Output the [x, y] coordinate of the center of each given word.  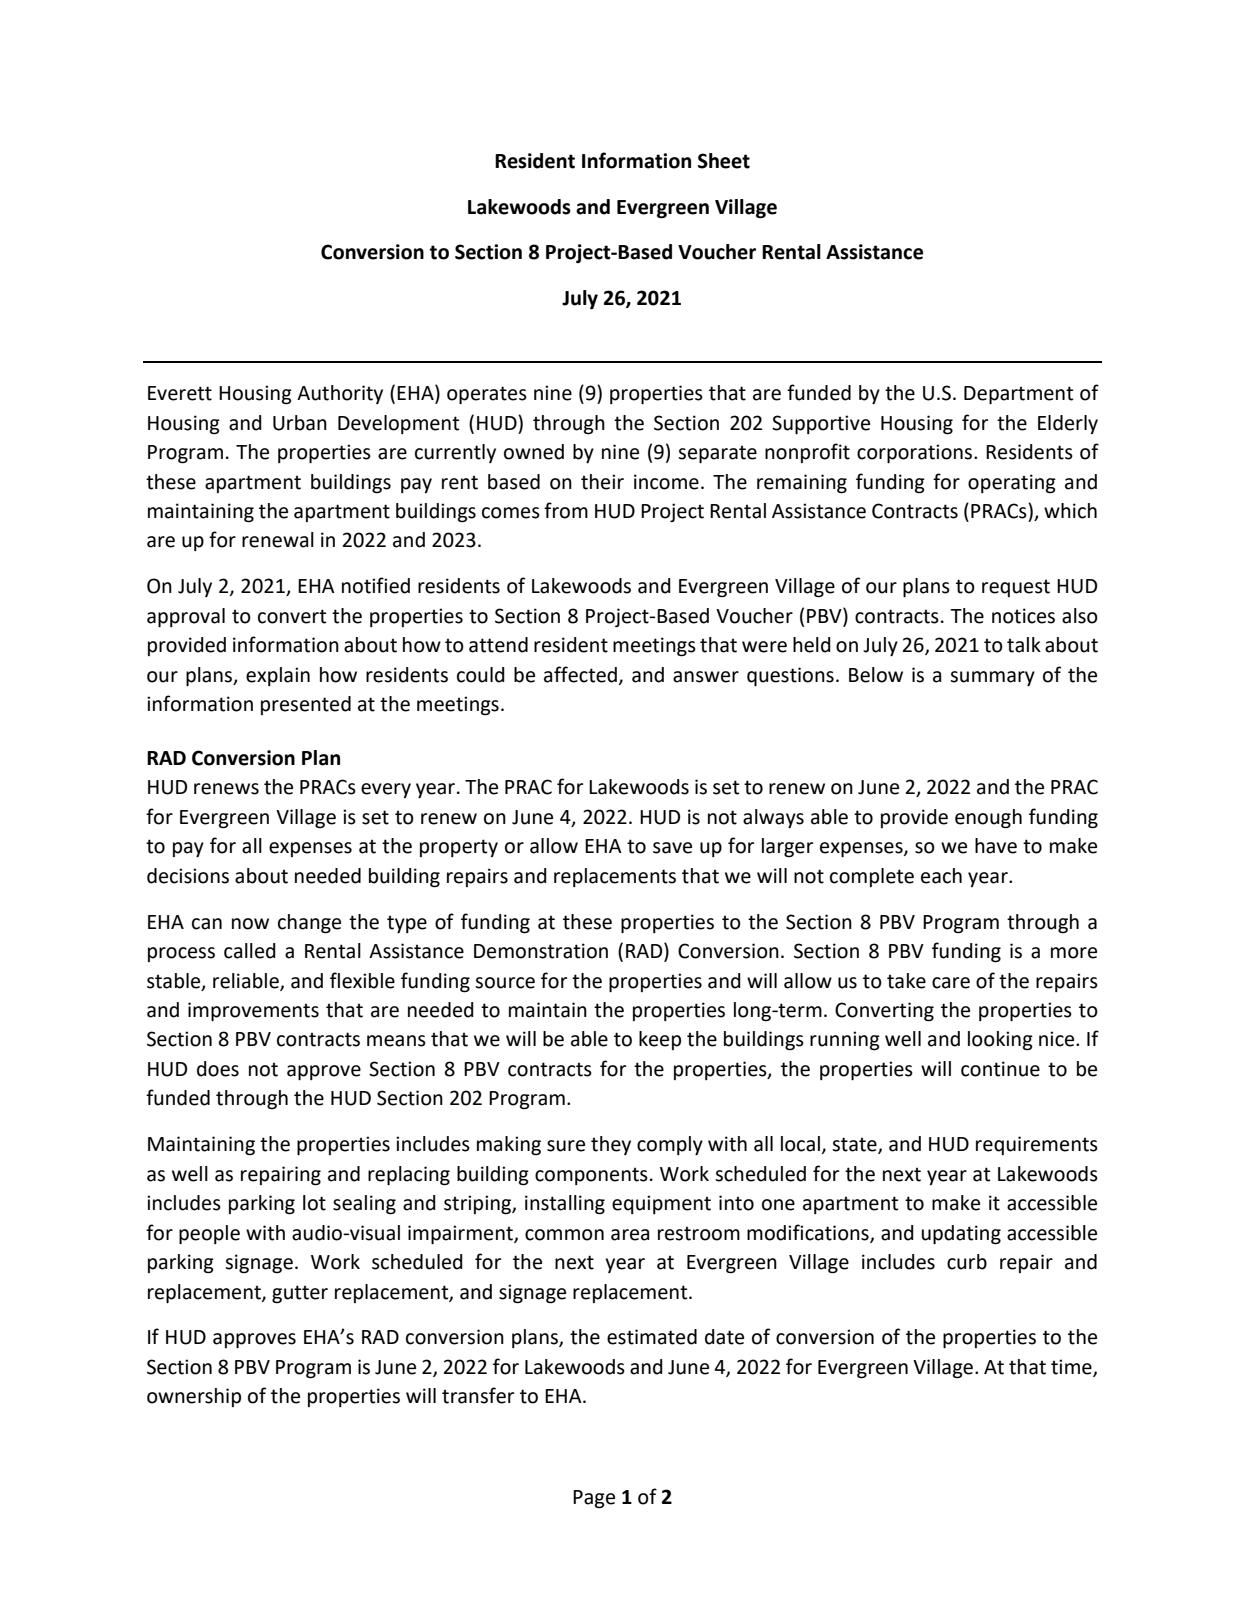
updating [961, 1235]
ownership [194, 1397]
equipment [661, 1204]
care [951, 983]
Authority [340, 394]
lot [314, 1203]
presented [306, 705]
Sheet [724, 161]
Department [1018, 395]
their [602, 482]
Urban [300, 423]
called [250, 951]
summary [992, 678]
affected [580, 674]
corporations [916, 453]
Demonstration [541, 951]
